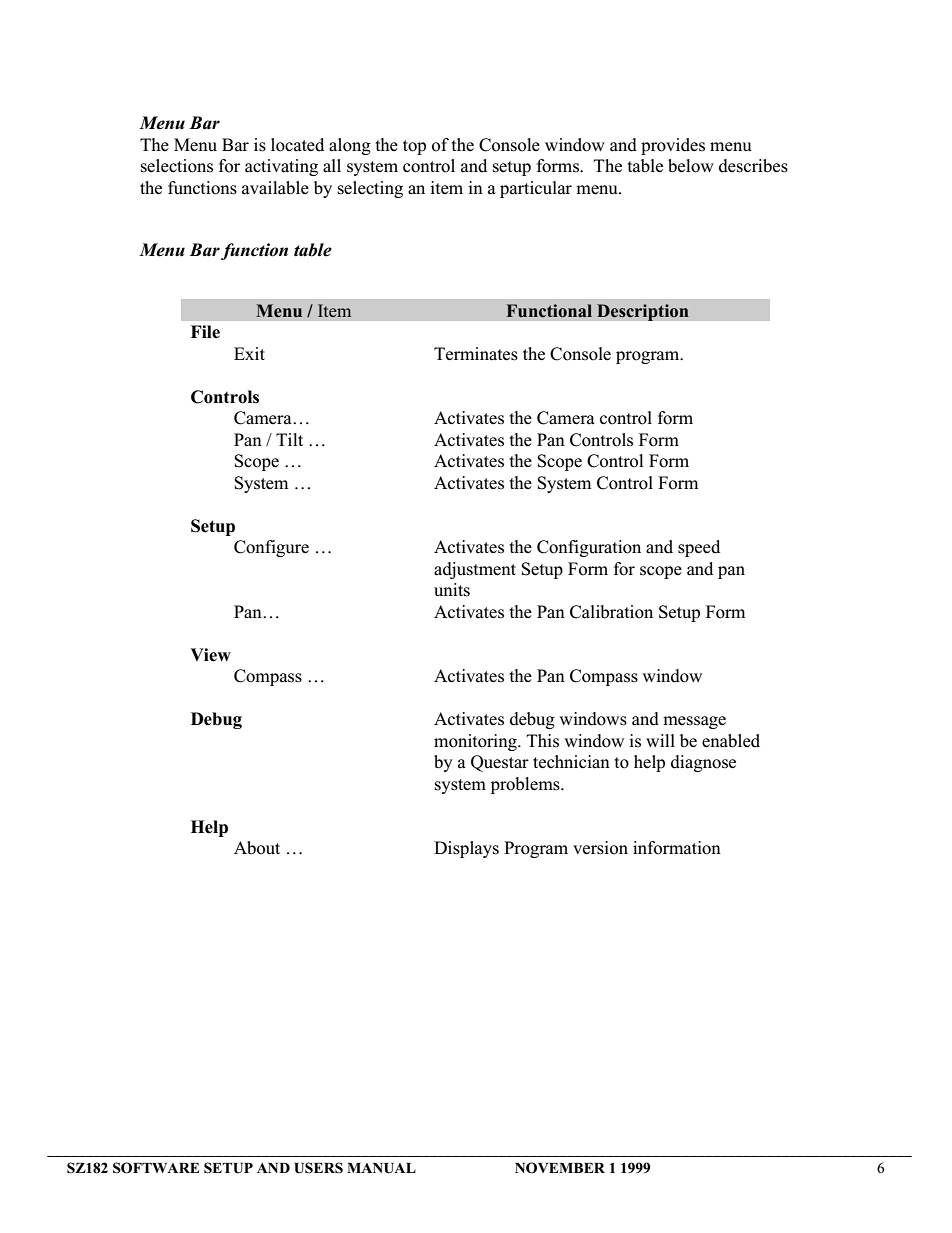  What do you see at coordinates (600, 848) in the screenshot?
I see `version` at bounding box center [600, 848].
